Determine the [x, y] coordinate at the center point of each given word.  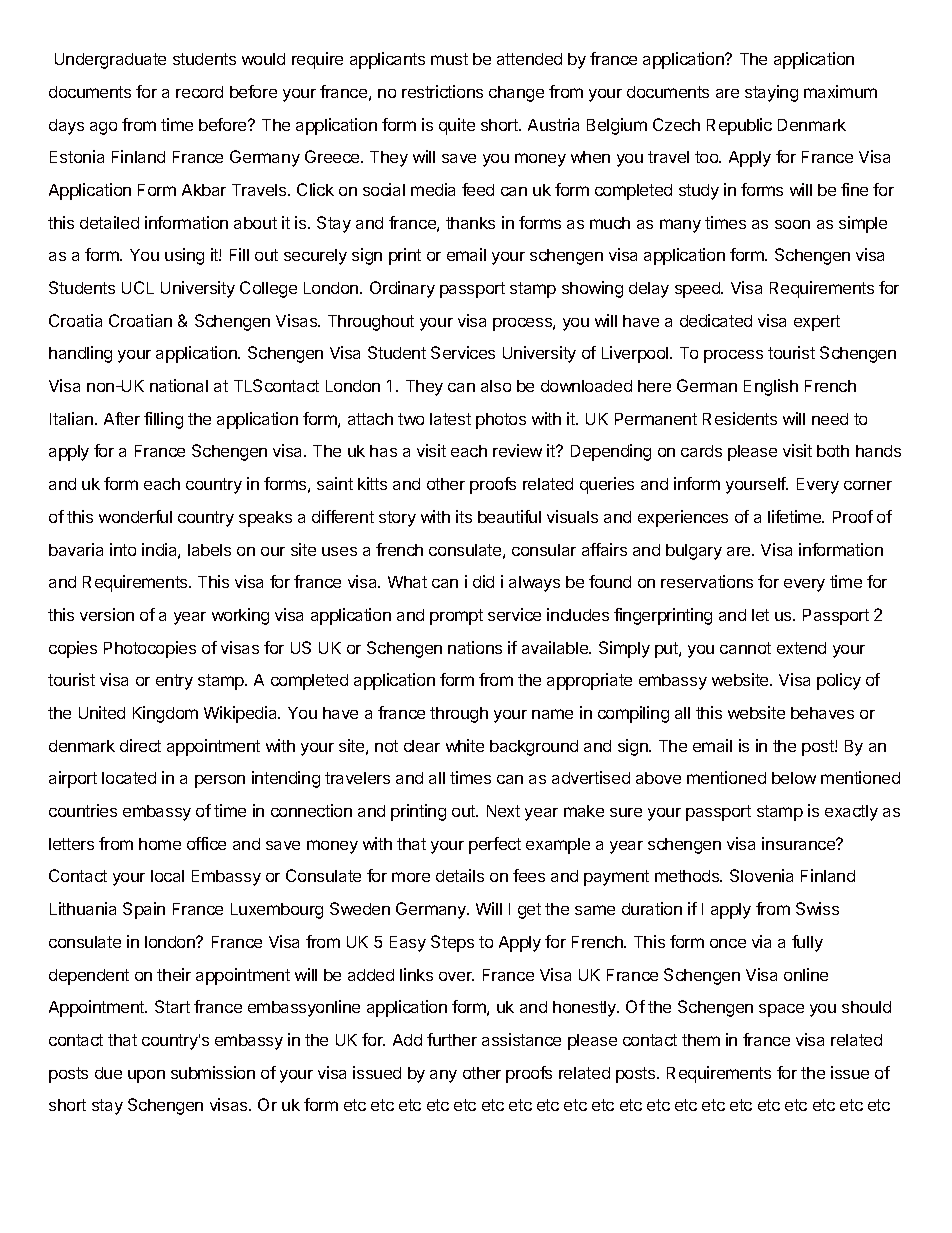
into [123, 549]
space [781, 1010]
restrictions [442, 91]
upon [146, 1076]
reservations [707, 581]
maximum [840, 91]
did [483, 581]
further [452, 1039]
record [199, 92]
